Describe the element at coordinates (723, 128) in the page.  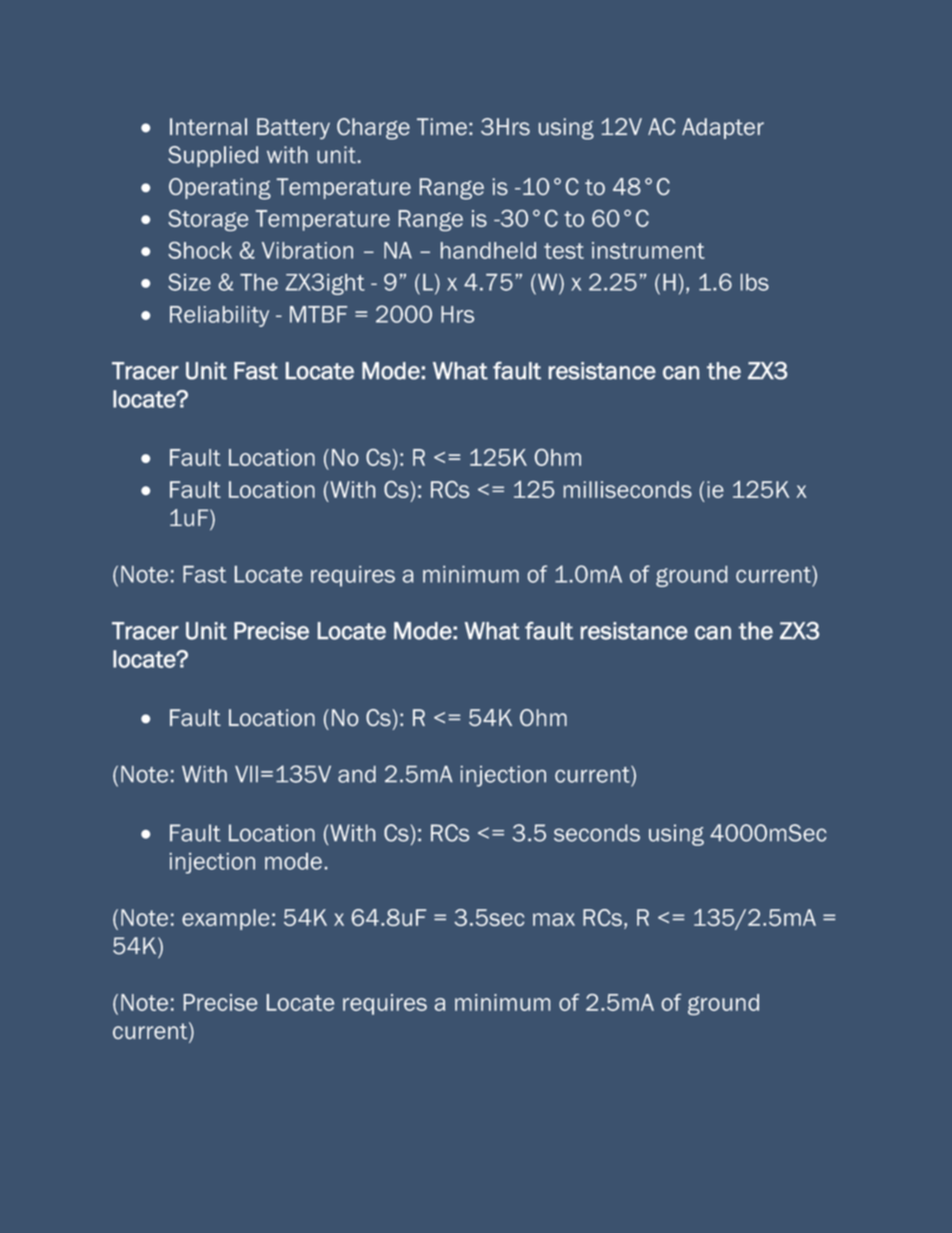
I see `Adapter` at that location.
